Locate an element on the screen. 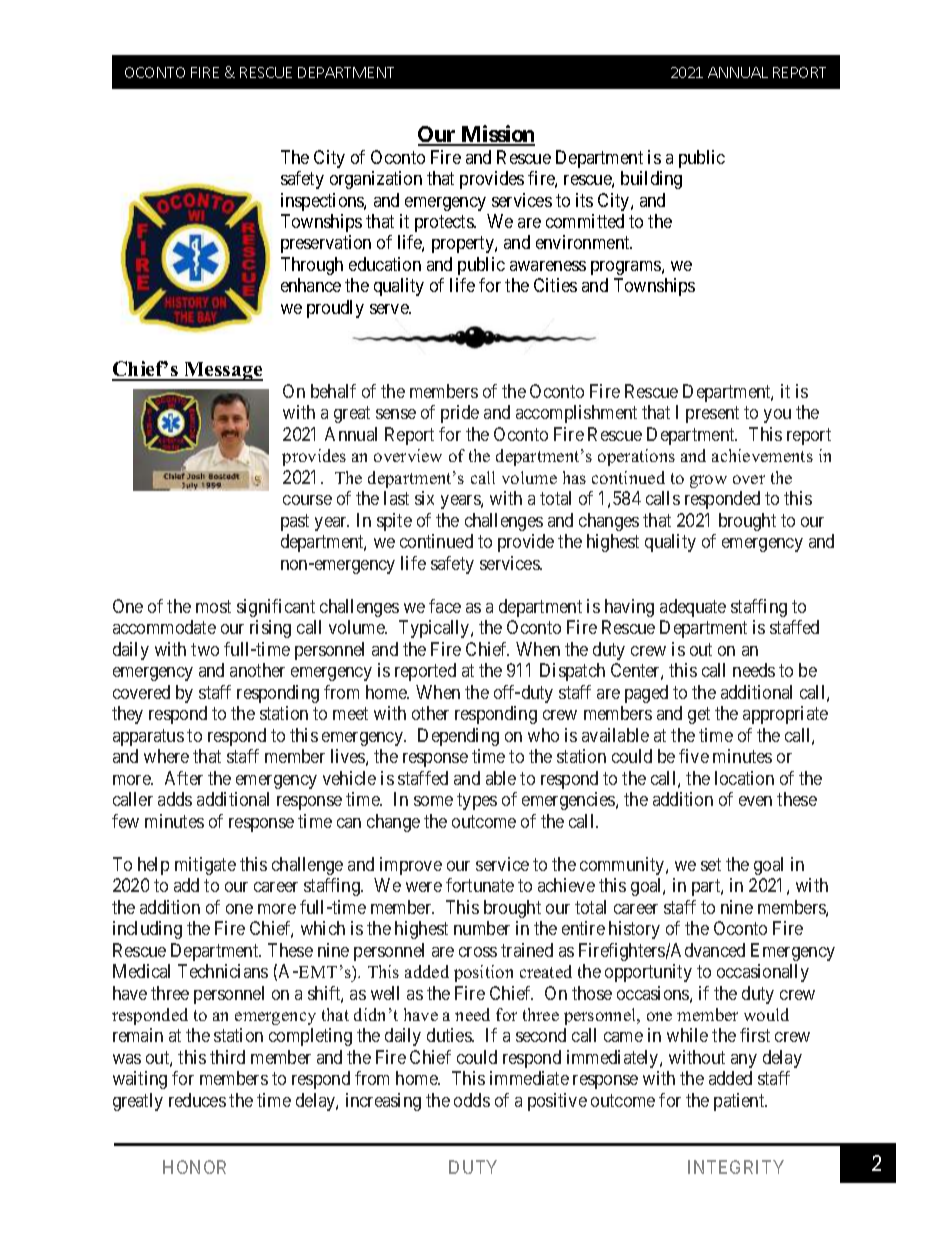  present is located at coordinates (712, 415).
